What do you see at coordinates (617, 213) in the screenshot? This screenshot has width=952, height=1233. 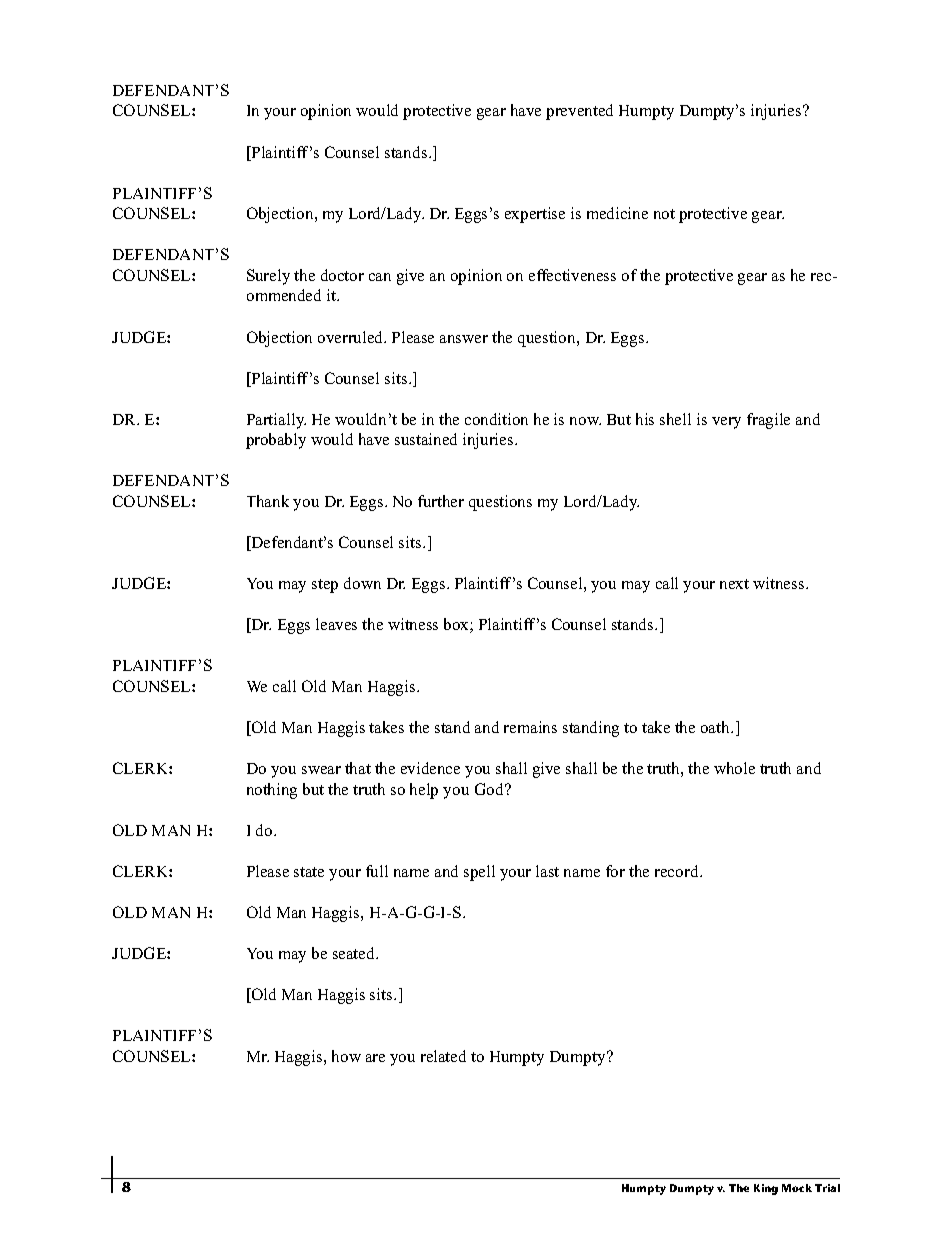 I see `medicine` at bounding box center [617, 213].
